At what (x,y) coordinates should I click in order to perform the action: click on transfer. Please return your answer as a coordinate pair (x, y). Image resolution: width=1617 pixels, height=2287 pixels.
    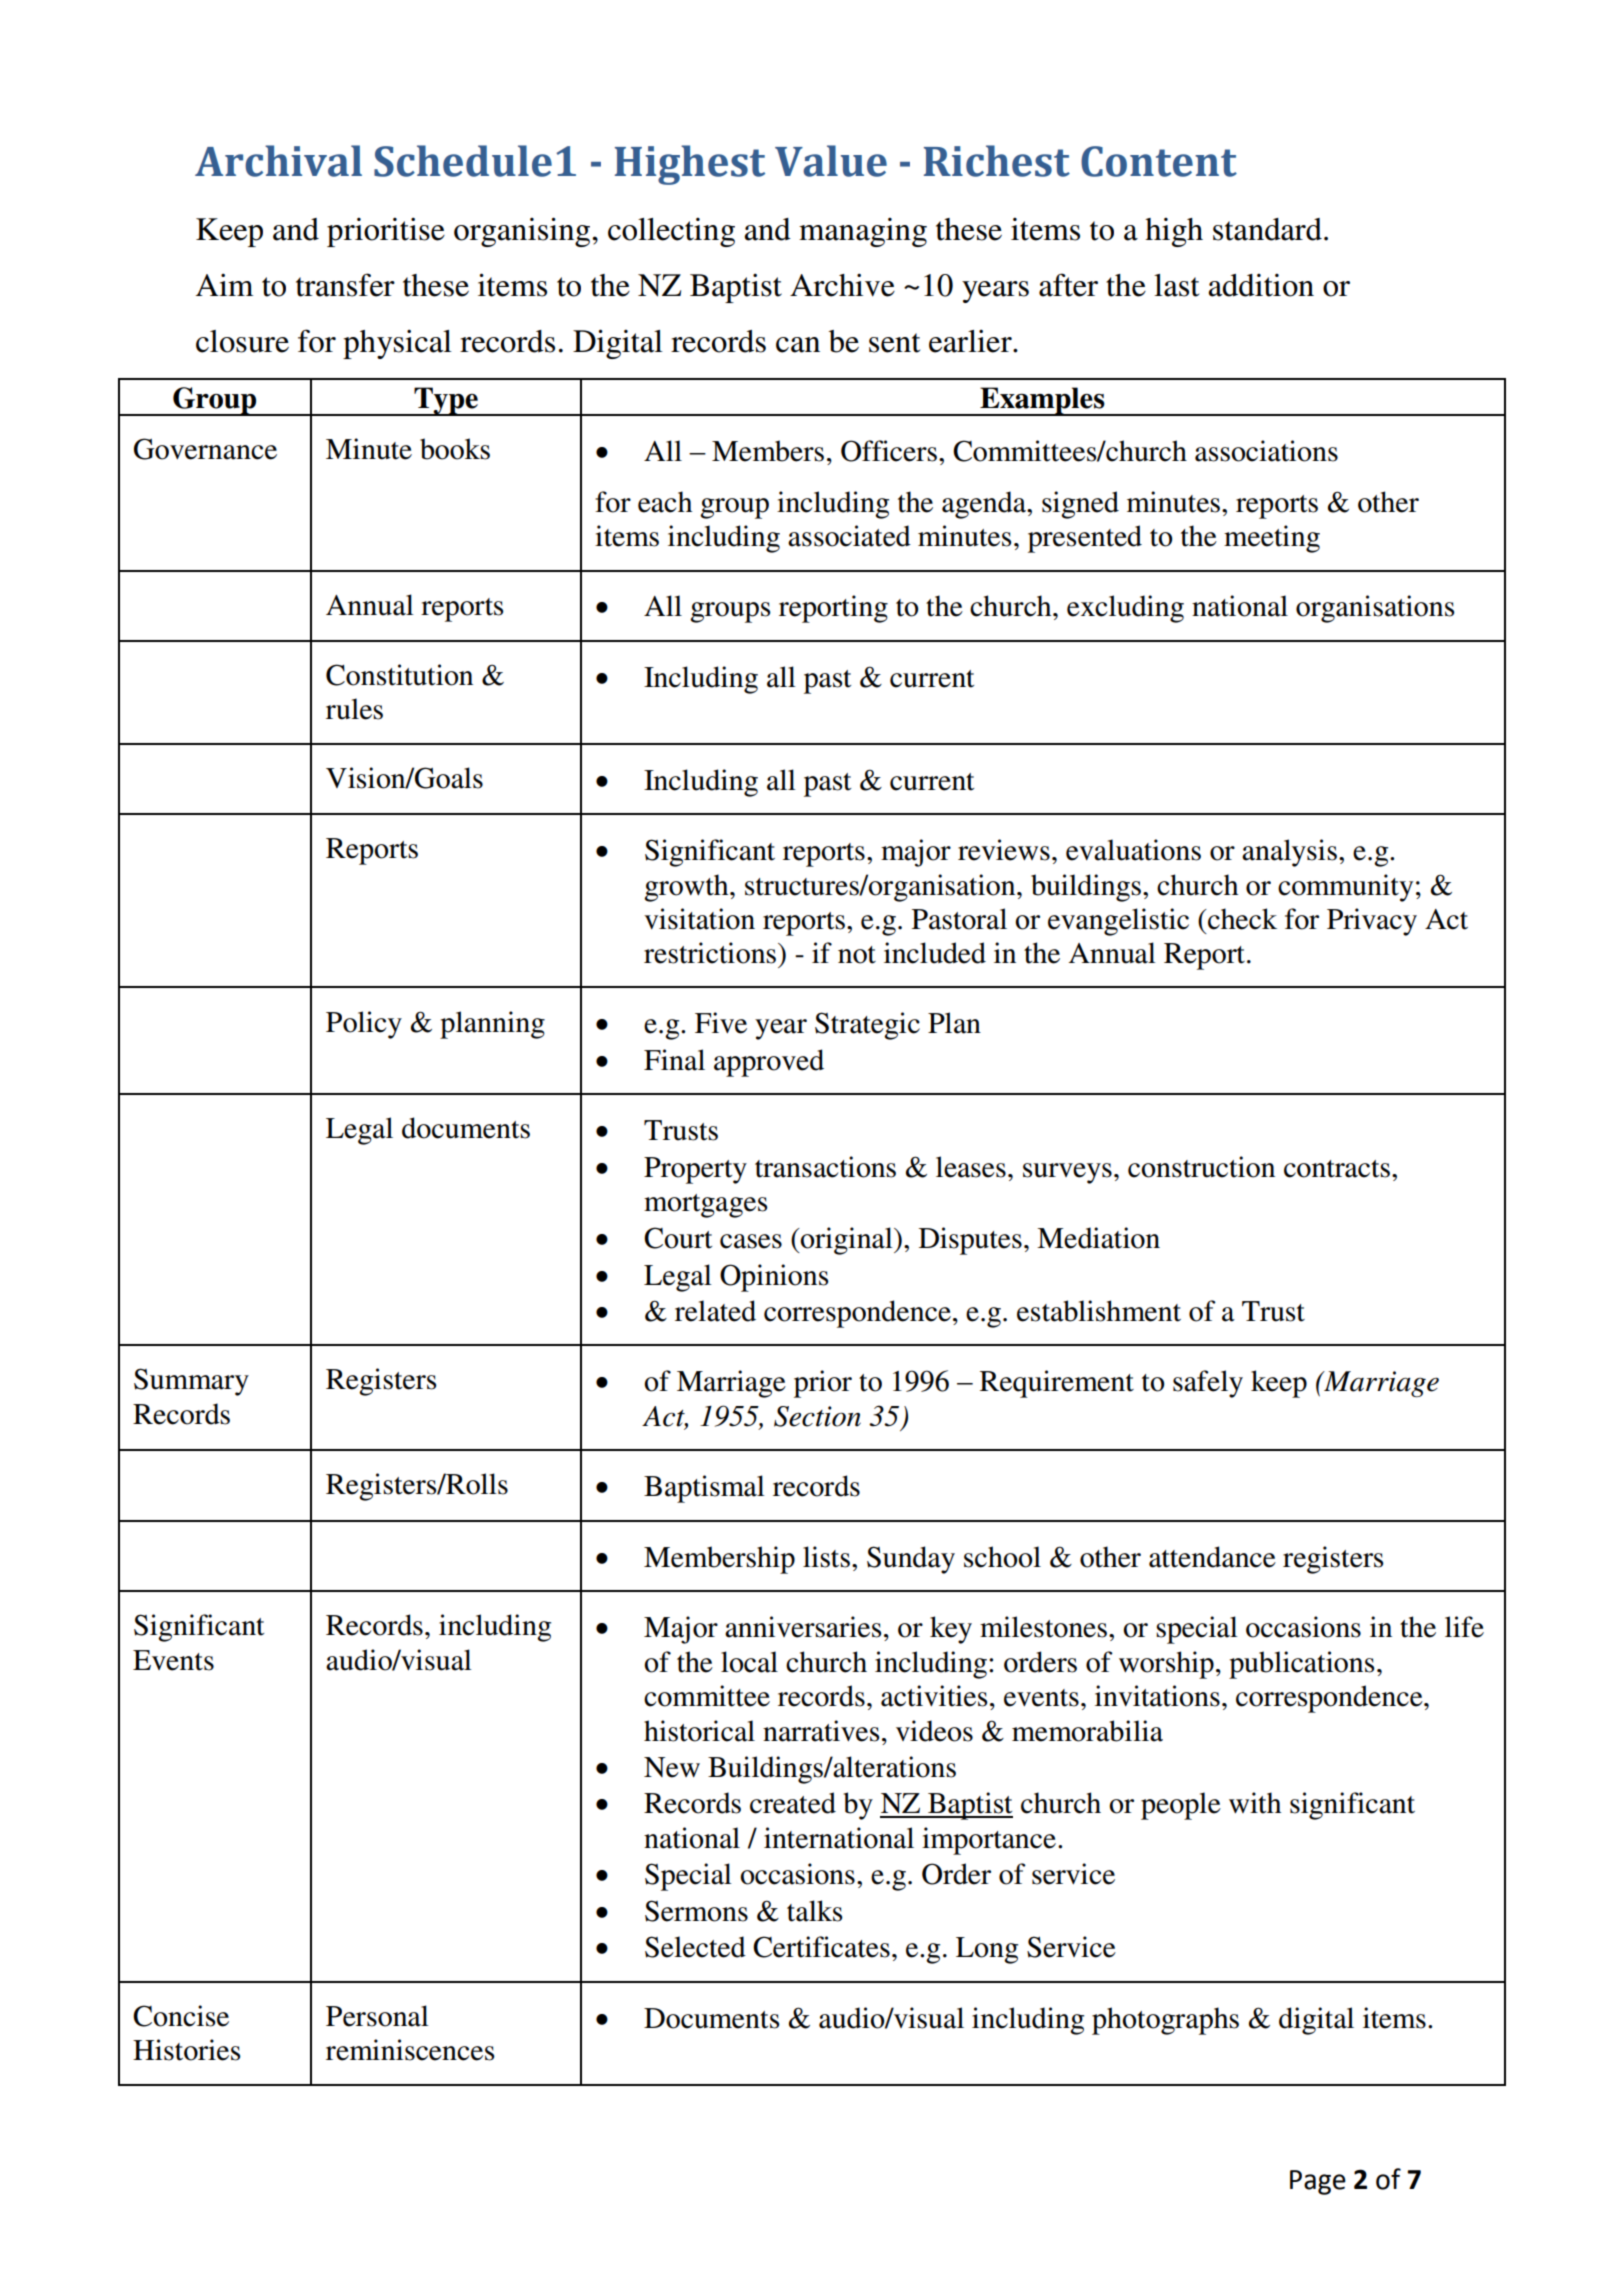
    Looking at the image, I should click on (345, 285).
